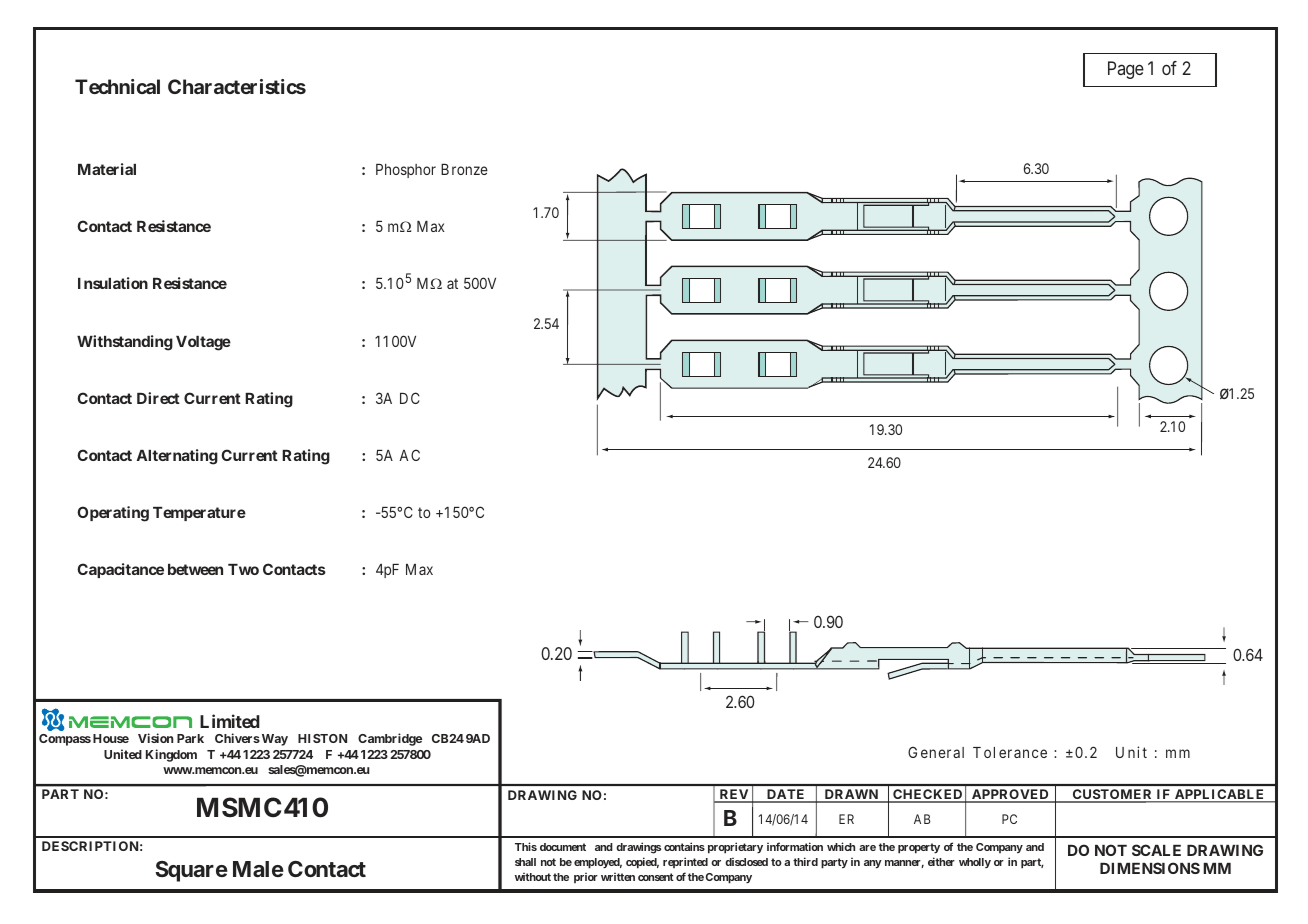 Image resolution: width=1308 pixels, height=924 pixels. I want to click on Two, so click(243, 569).
